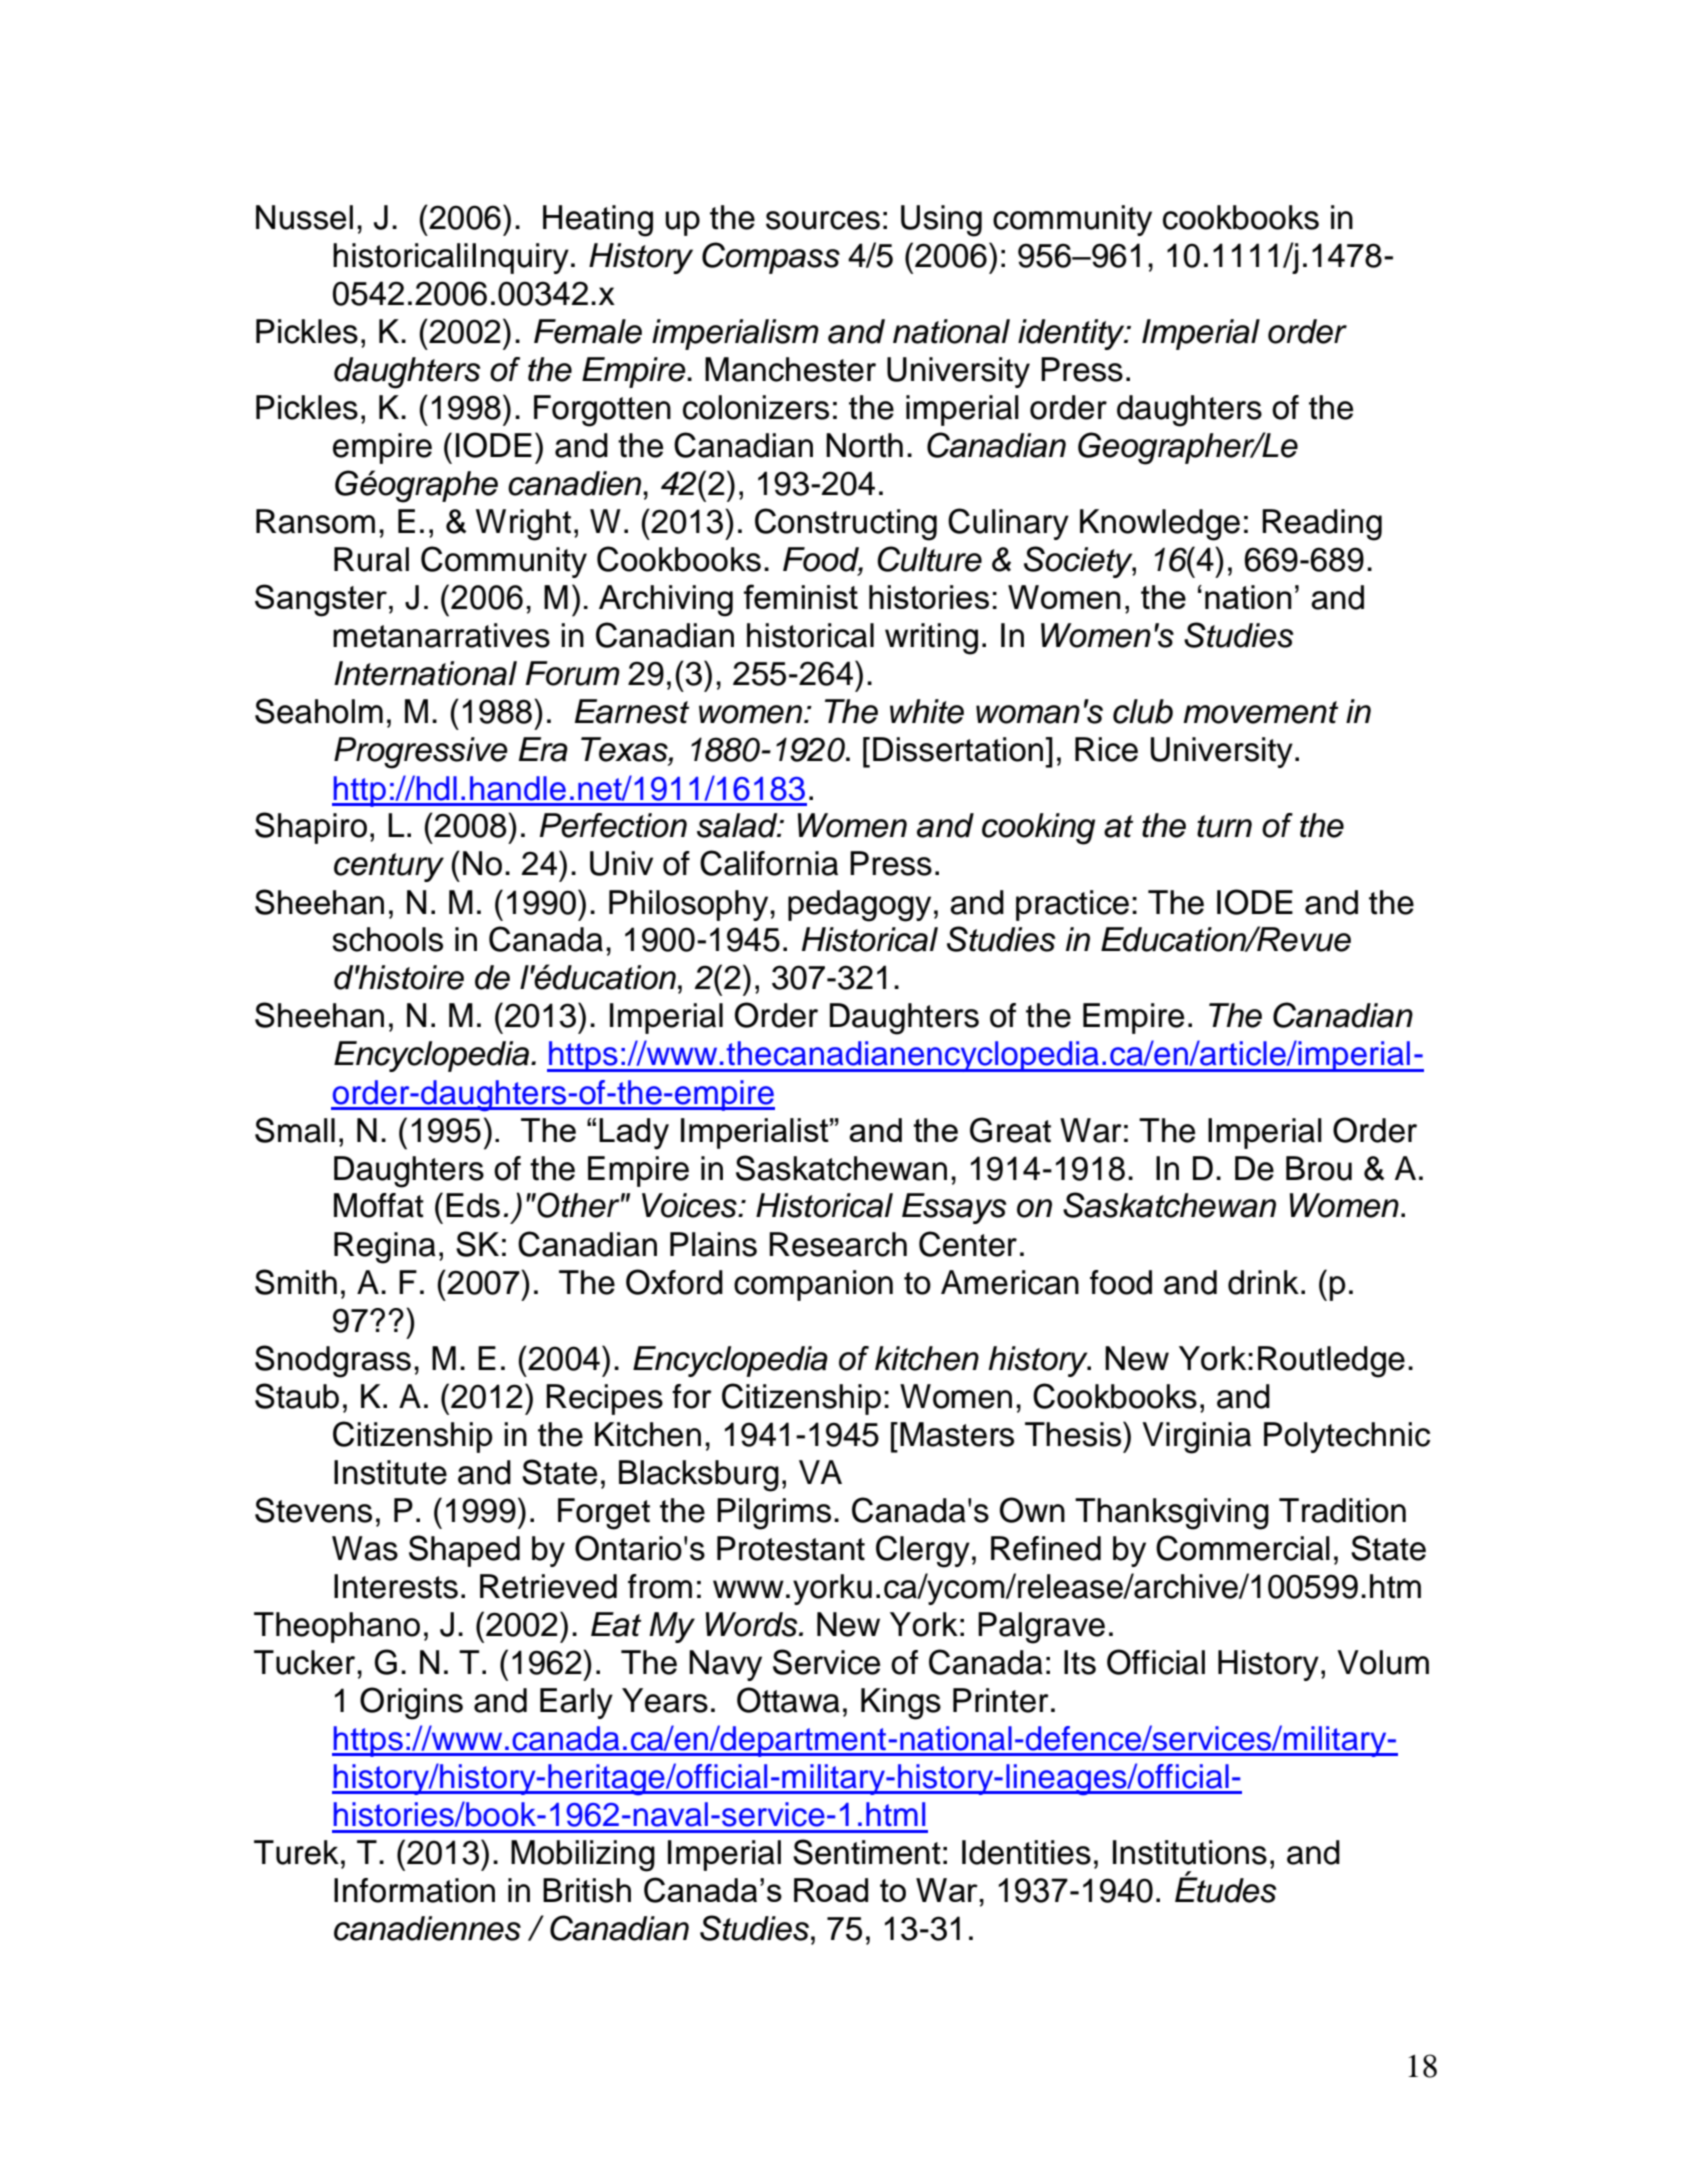 This screenshot has height=2182, width=1686. I want to click on companion, so click(813, 1285).
